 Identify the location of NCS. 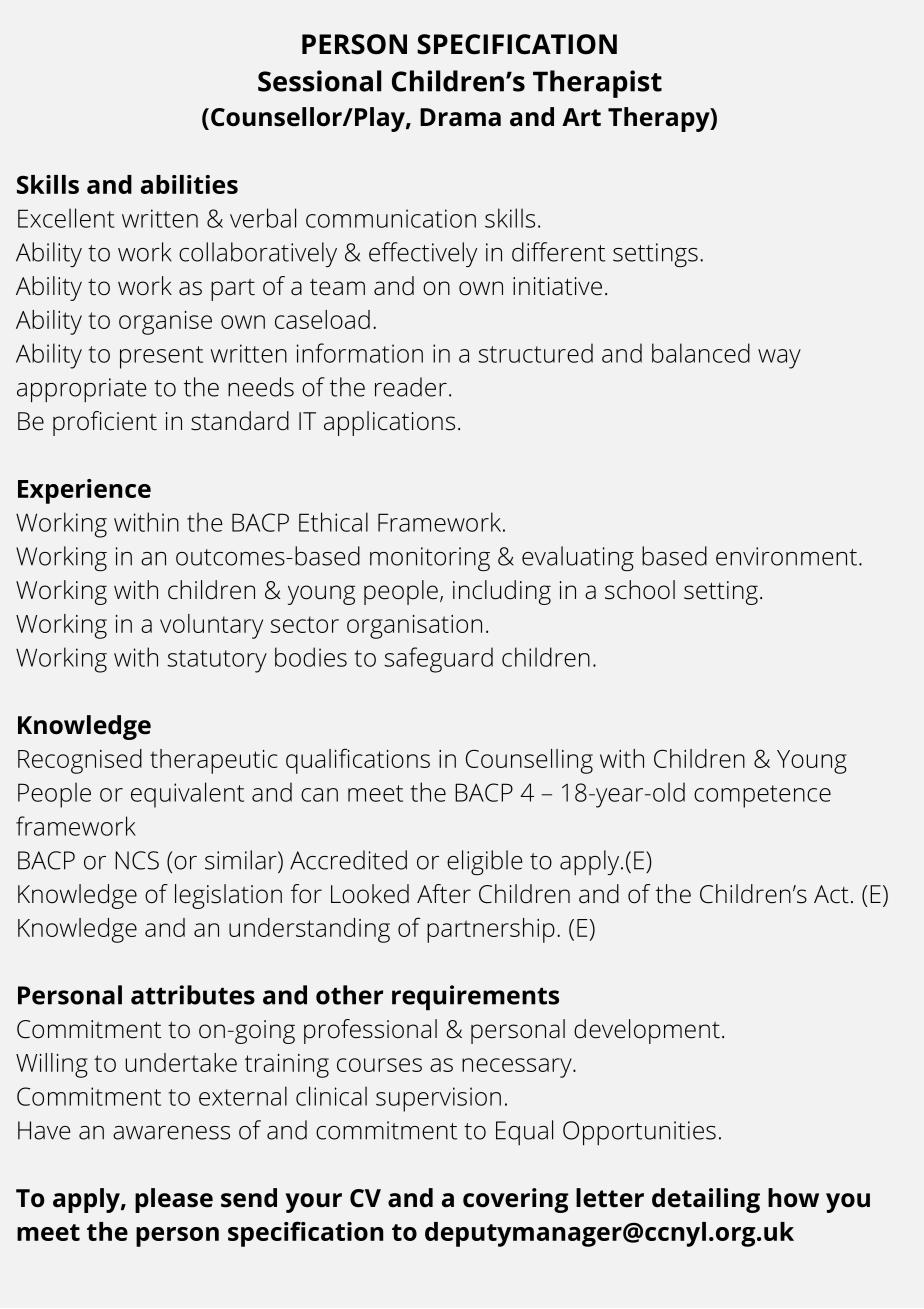
(137, 860).
